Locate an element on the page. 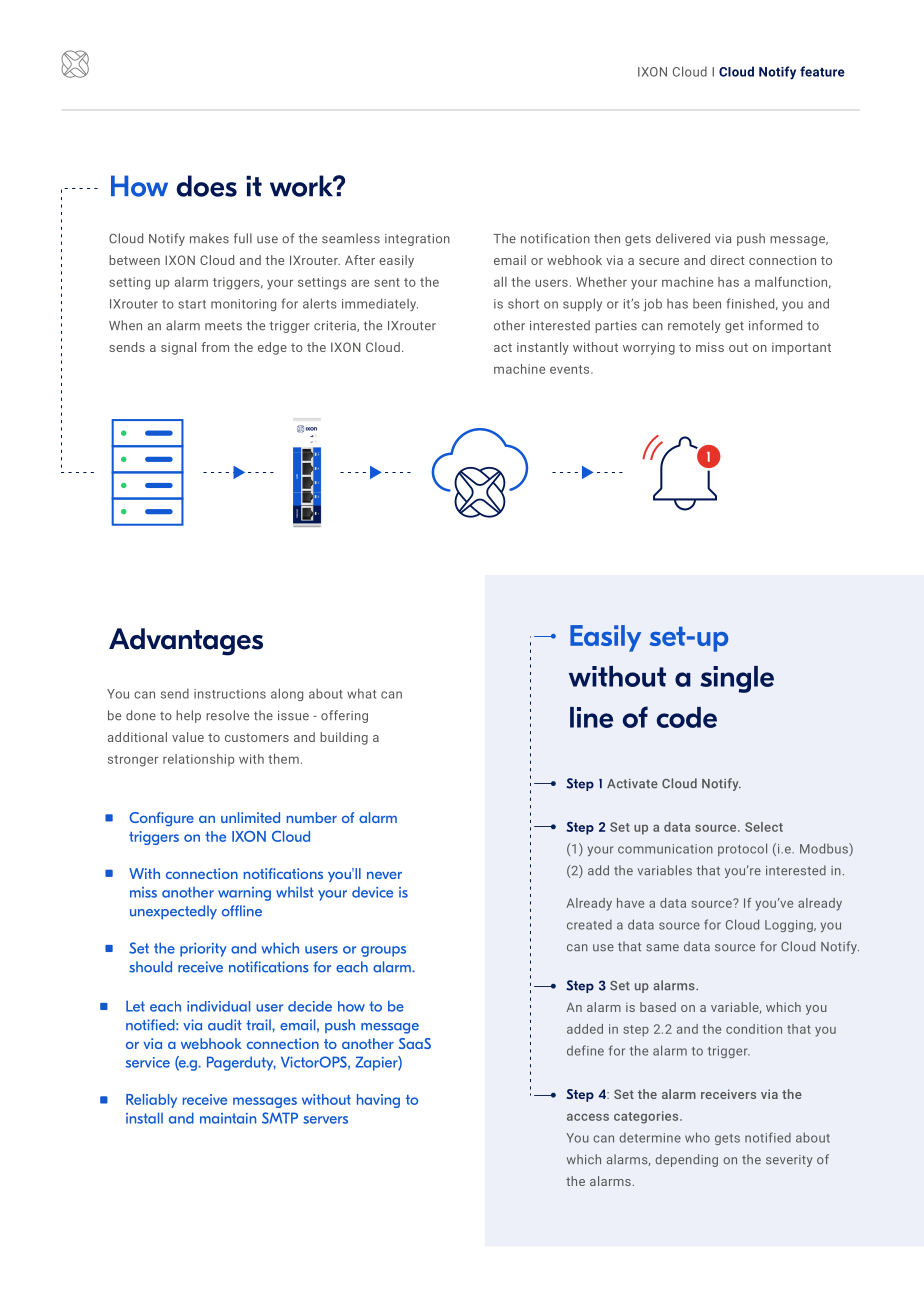  warning is located at coordinates (244, 894).
